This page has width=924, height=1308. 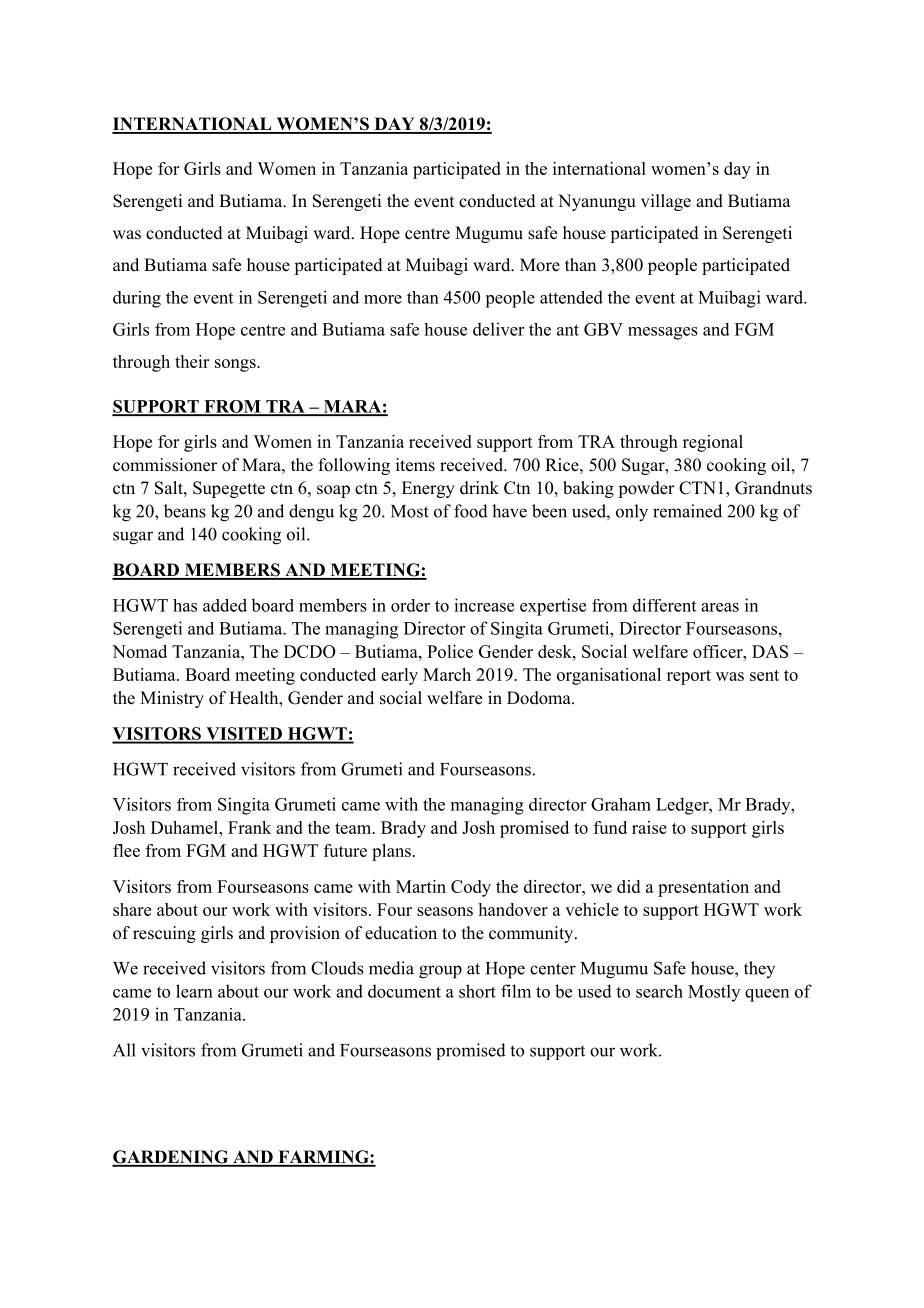 I want to click on items, so click(x=415, y=465).
